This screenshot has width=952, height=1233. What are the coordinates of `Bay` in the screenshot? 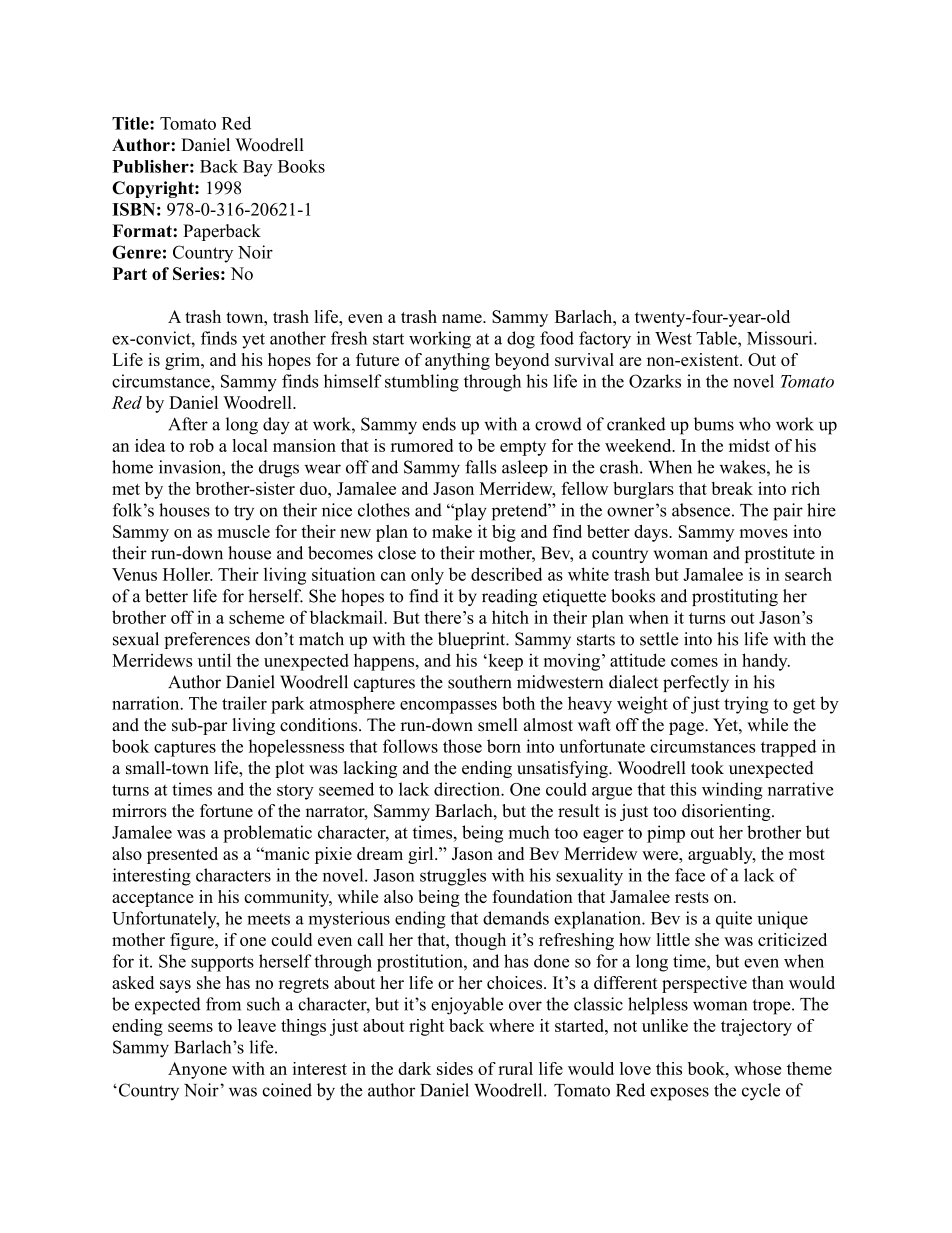 It's located at (258, 168).
